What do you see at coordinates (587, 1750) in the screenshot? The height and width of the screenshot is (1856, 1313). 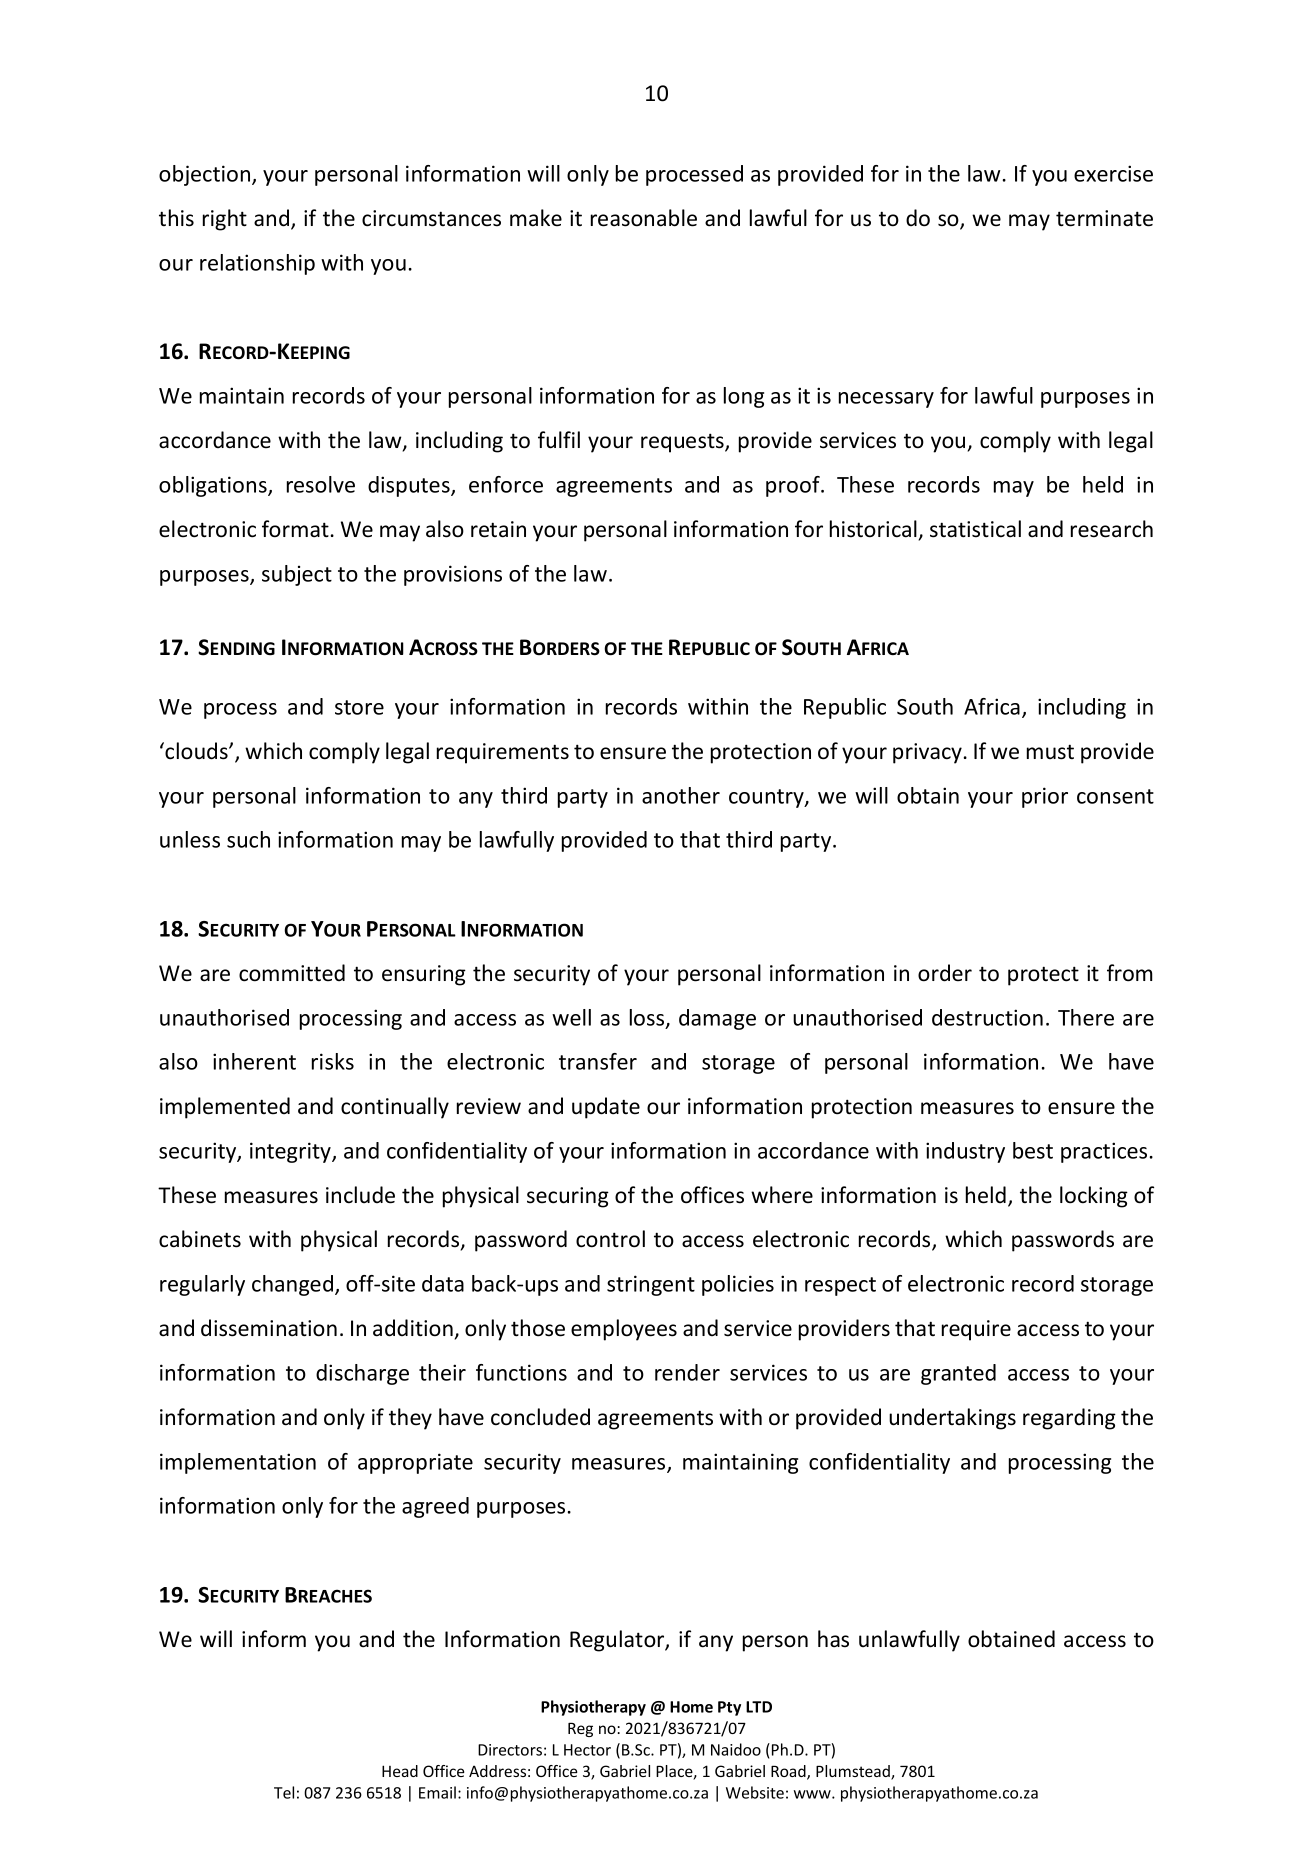 I see `Hector` at bounding box center [587, 1750].
